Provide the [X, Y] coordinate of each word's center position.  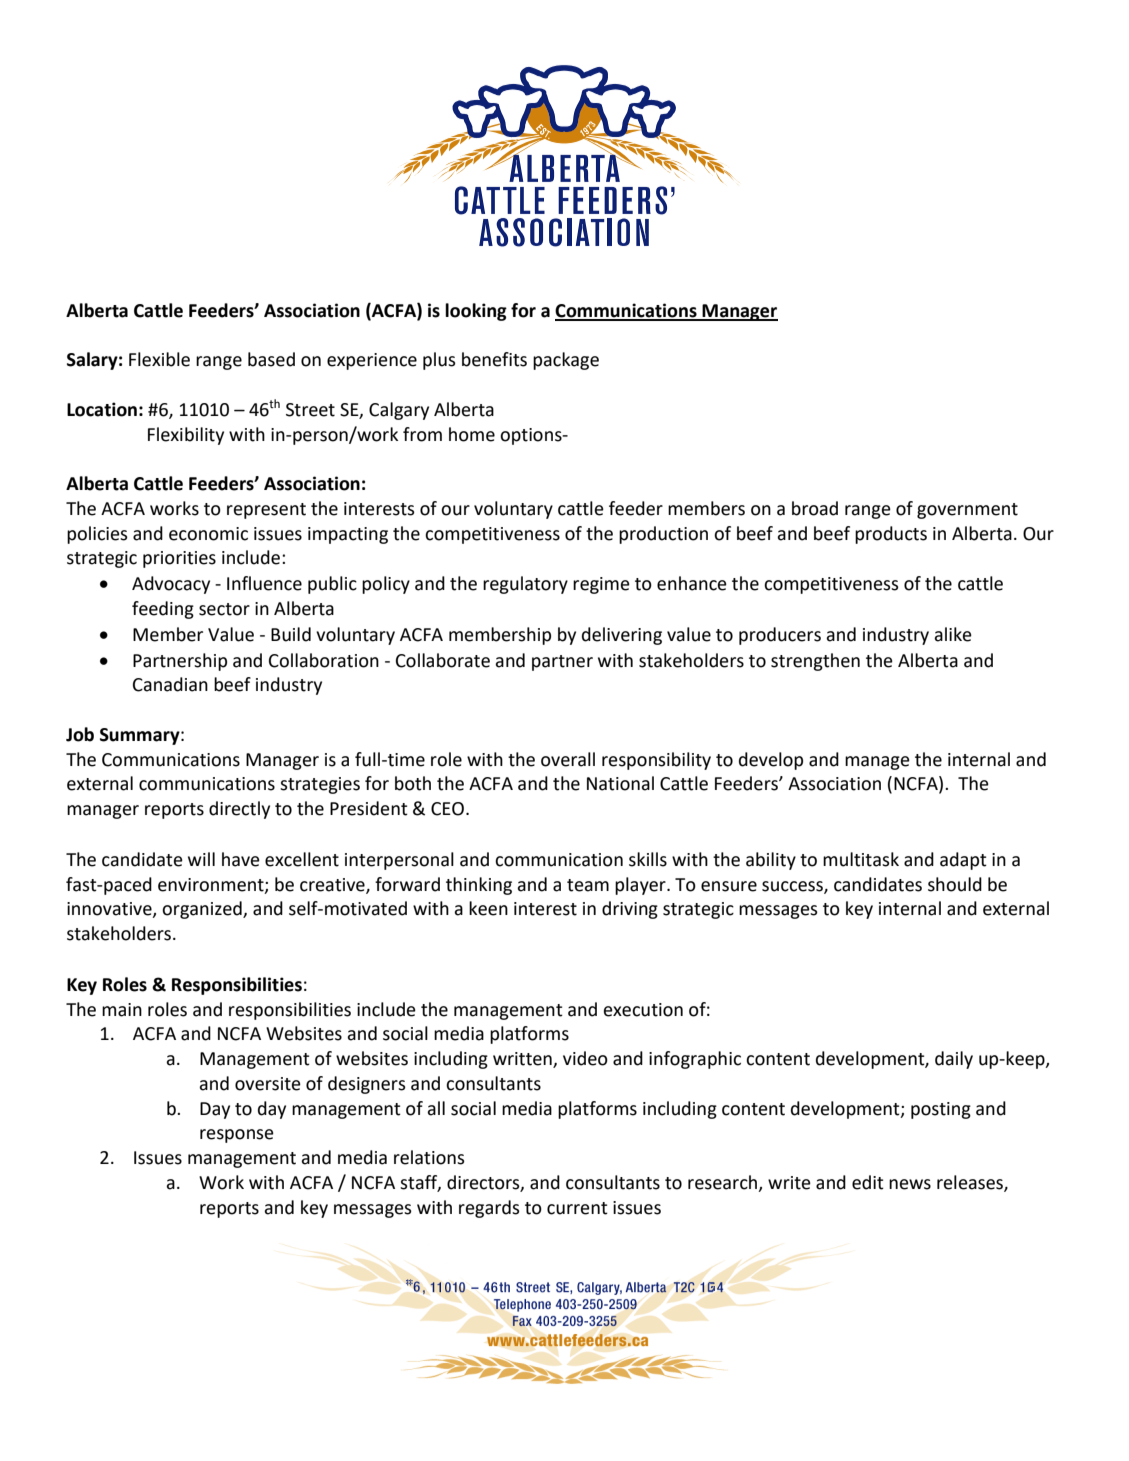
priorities [179, 559]
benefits [494, 359]
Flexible [159, 359]
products [891, 535]
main [122, 1010]
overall [568, 759]
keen [488, 908]
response [237, 1136]
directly [239, 810]
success [793, 887]
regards [489, 1209]
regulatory [525, 585]
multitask [861, 859]
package [566, 361]
